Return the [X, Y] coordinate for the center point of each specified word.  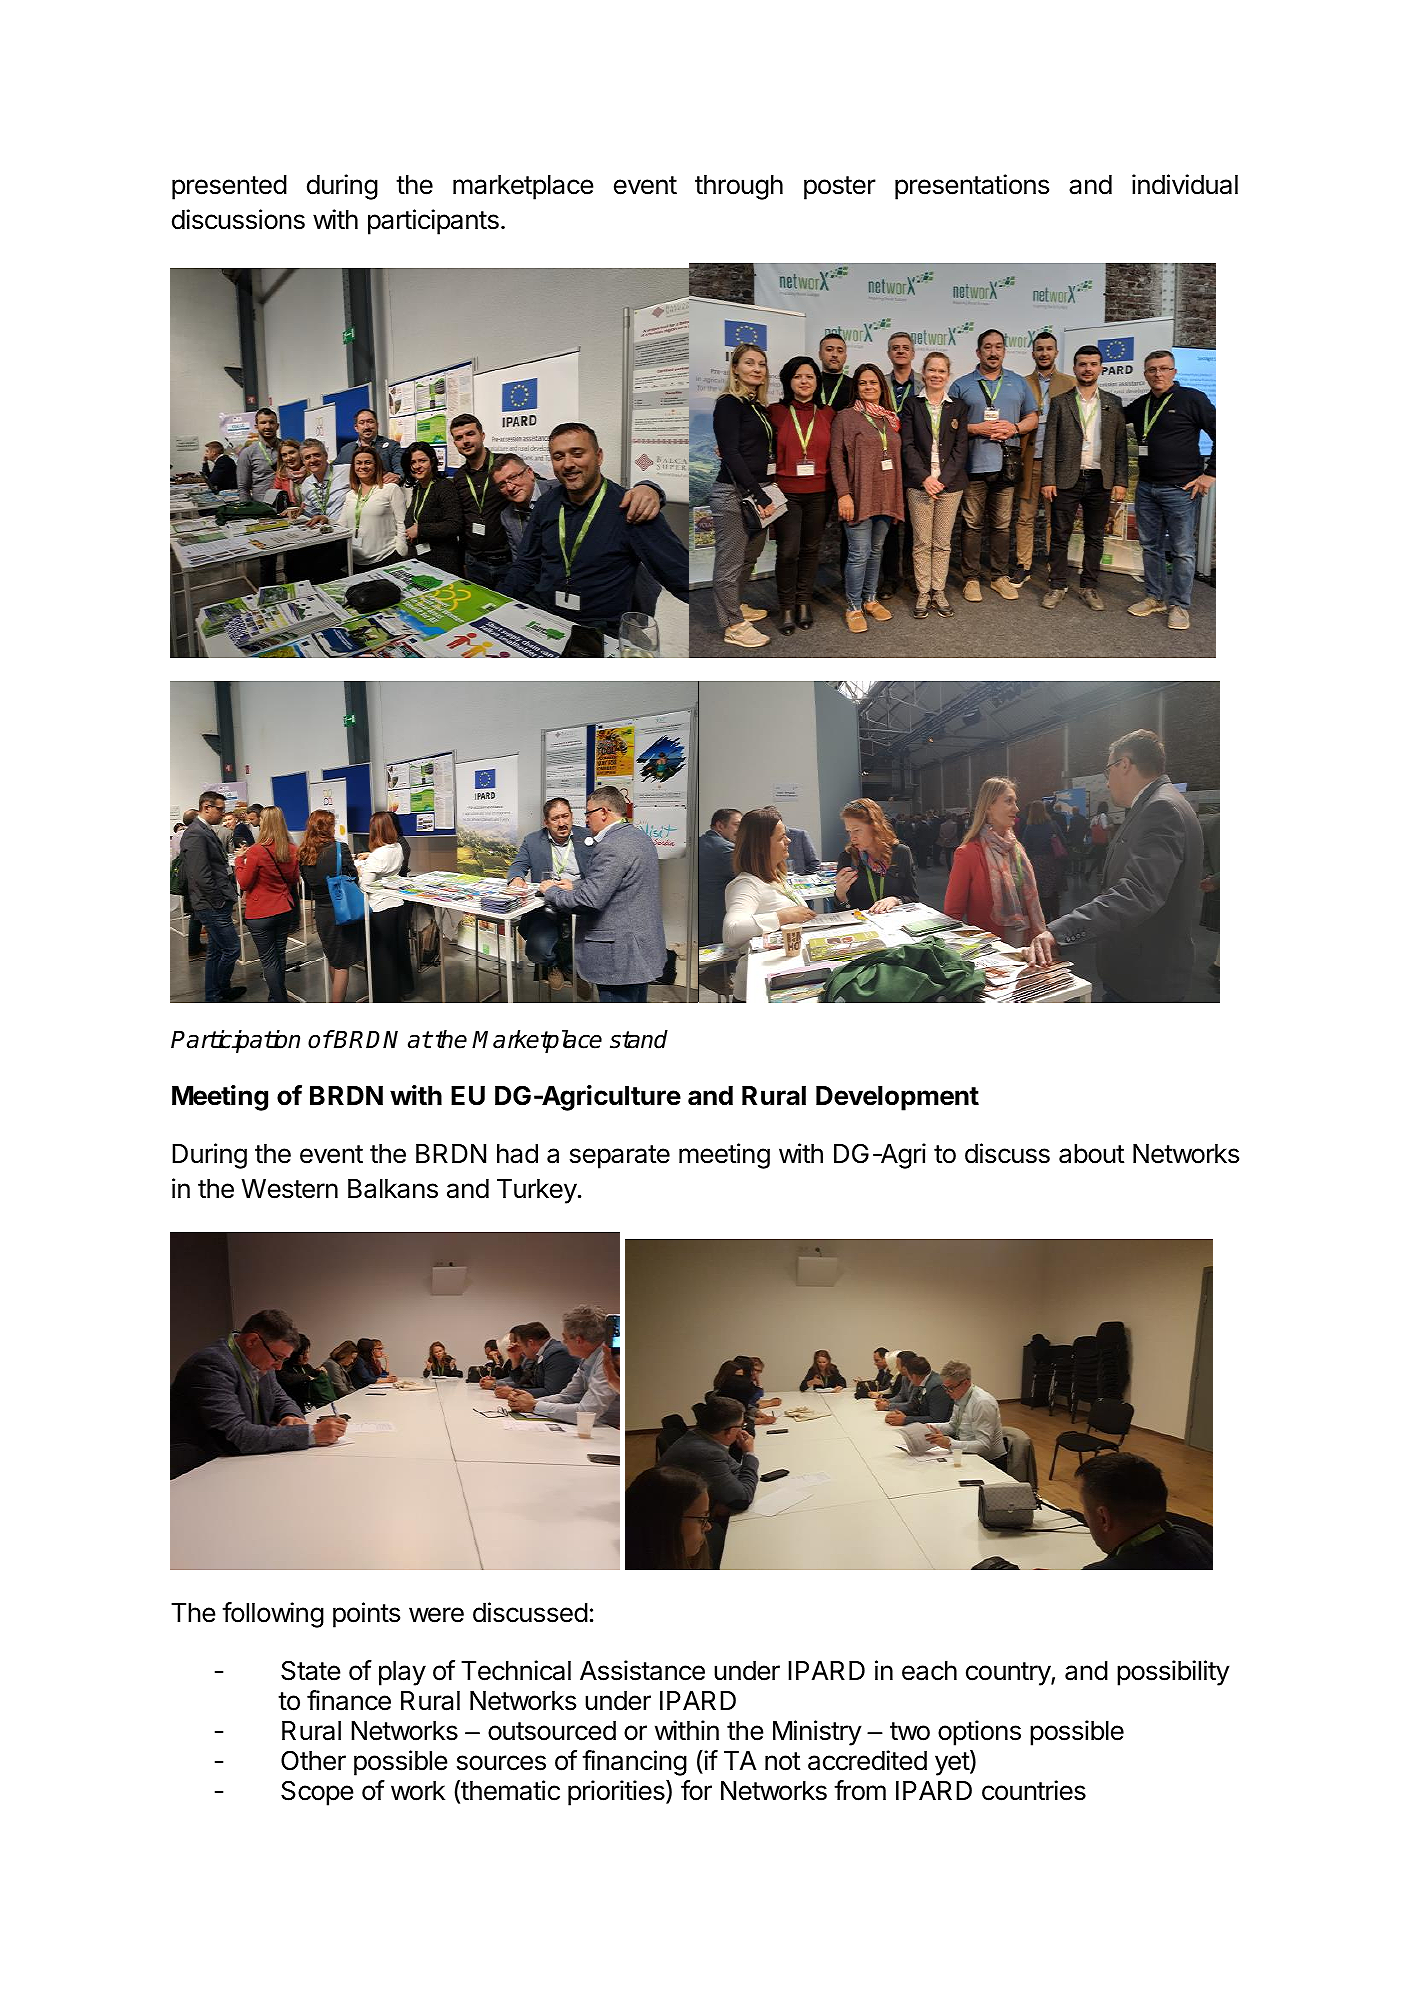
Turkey [537, 1191]
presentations [972, 187]
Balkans [393, 1189]
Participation [235, 1041]
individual [1185, 184]
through [739, 187]
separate [620, 1157]
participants [433, 222]
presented [229, 187]
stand [639, 1039]
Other [313, 1760]
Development [897, 1098]
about [1091, 1154]
